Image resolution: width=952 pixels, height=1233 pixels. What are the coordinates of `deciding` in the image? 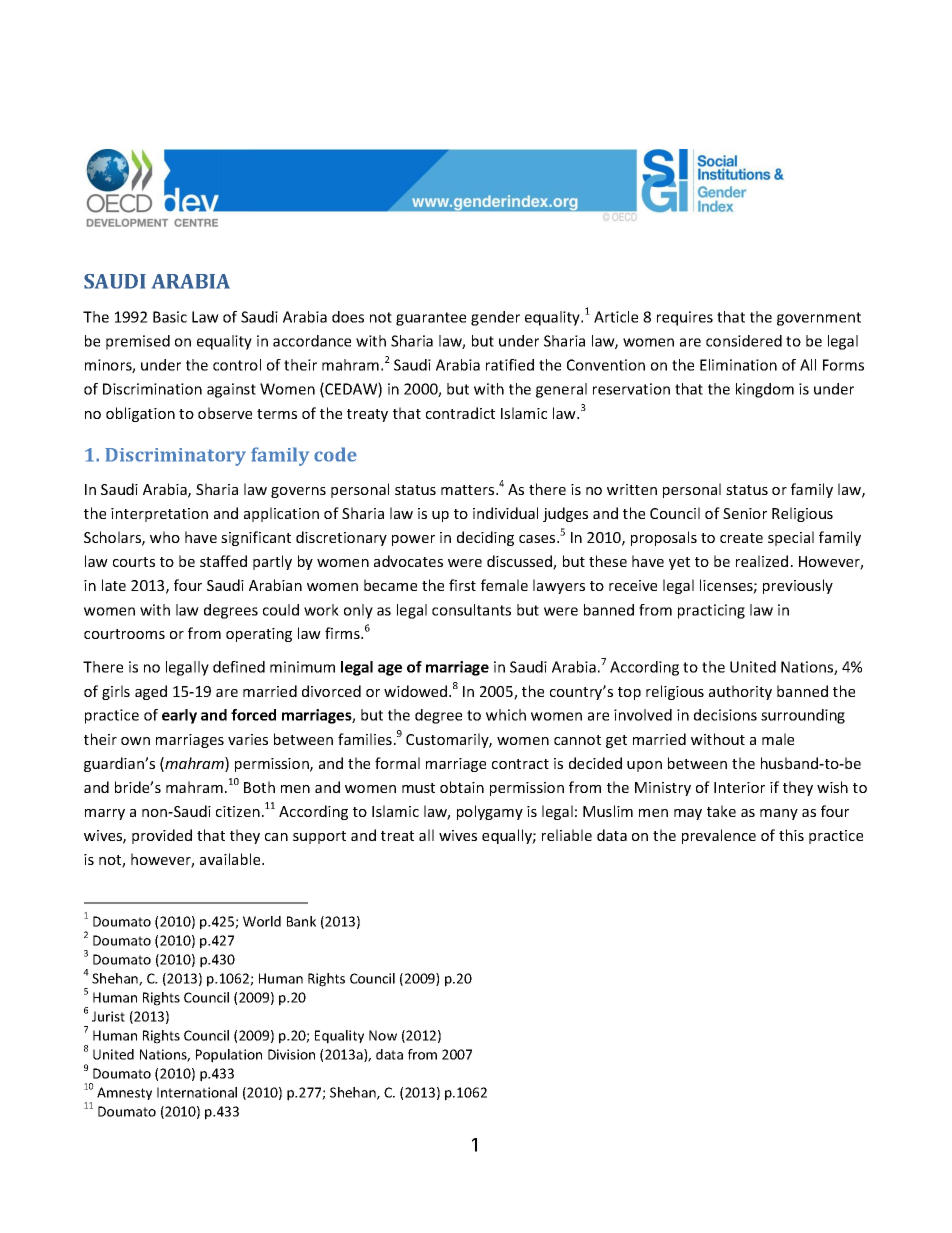 It's located at (485, 538).
